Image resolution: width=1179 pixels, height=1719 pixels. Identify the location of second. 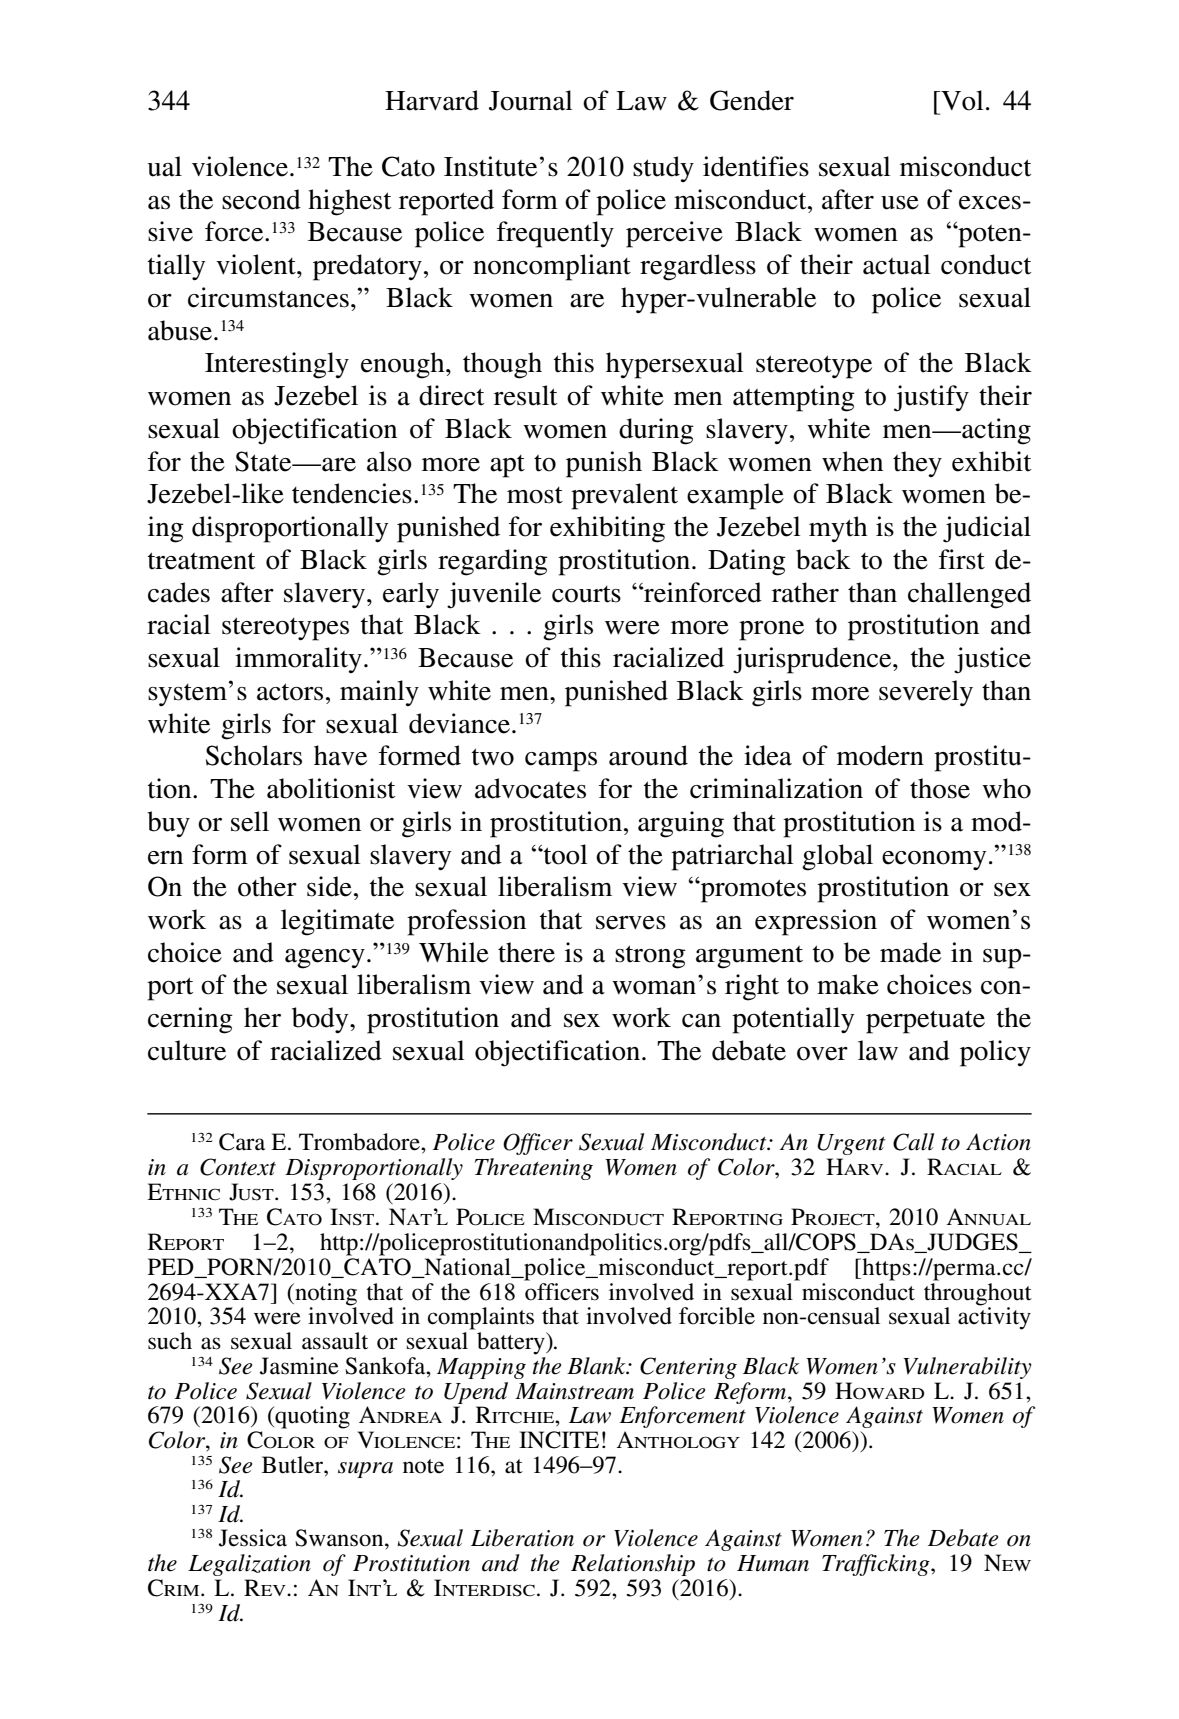
(261, 199).
